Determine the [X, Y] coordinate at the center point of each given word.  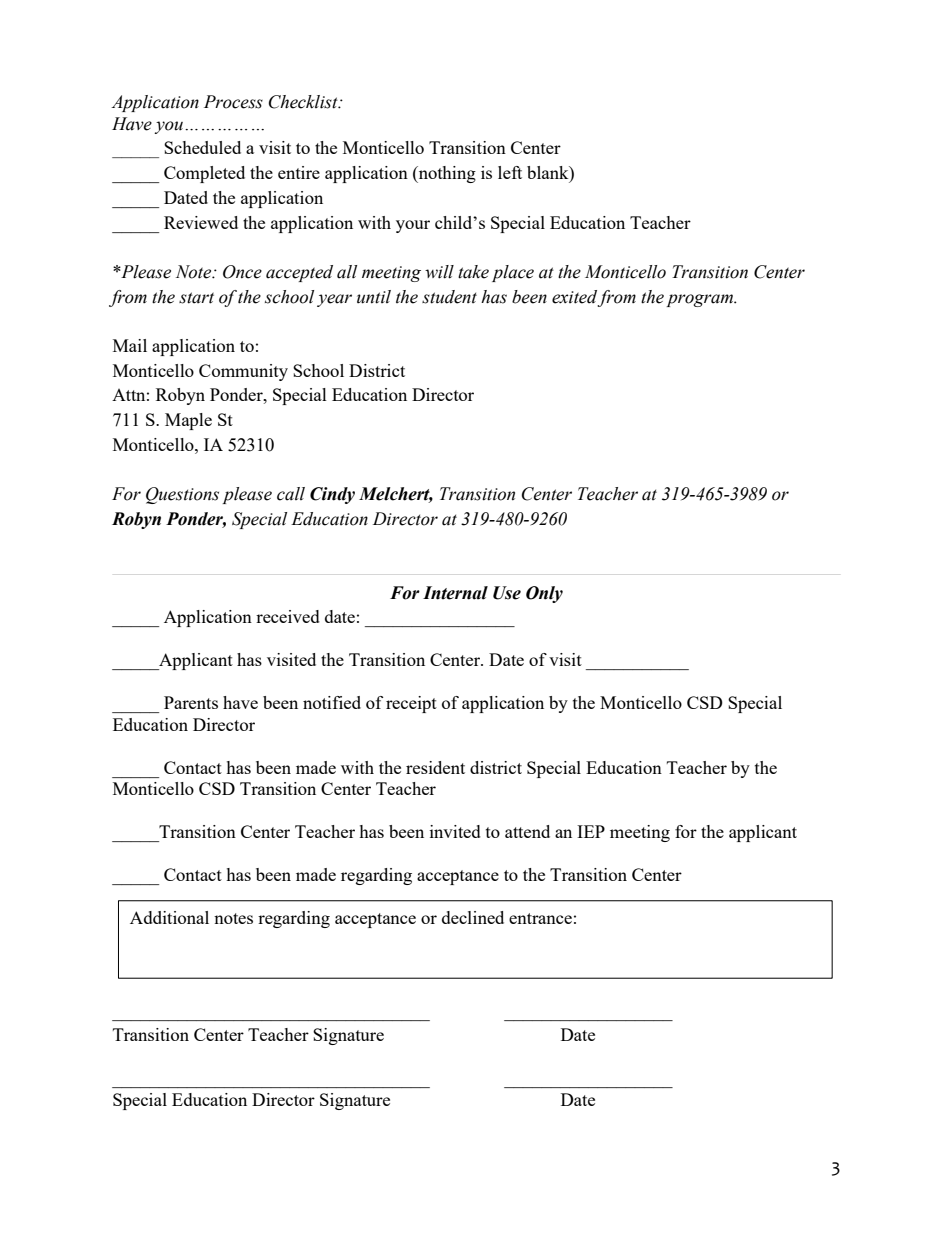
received [288, 616]
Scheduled [202, 147]
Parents [191, 702]
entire [299, 172]
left [510, 172]
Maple [188, 421]
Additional [169, 917]
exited [574, 297]
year [334, 300]
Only [544, 594]
